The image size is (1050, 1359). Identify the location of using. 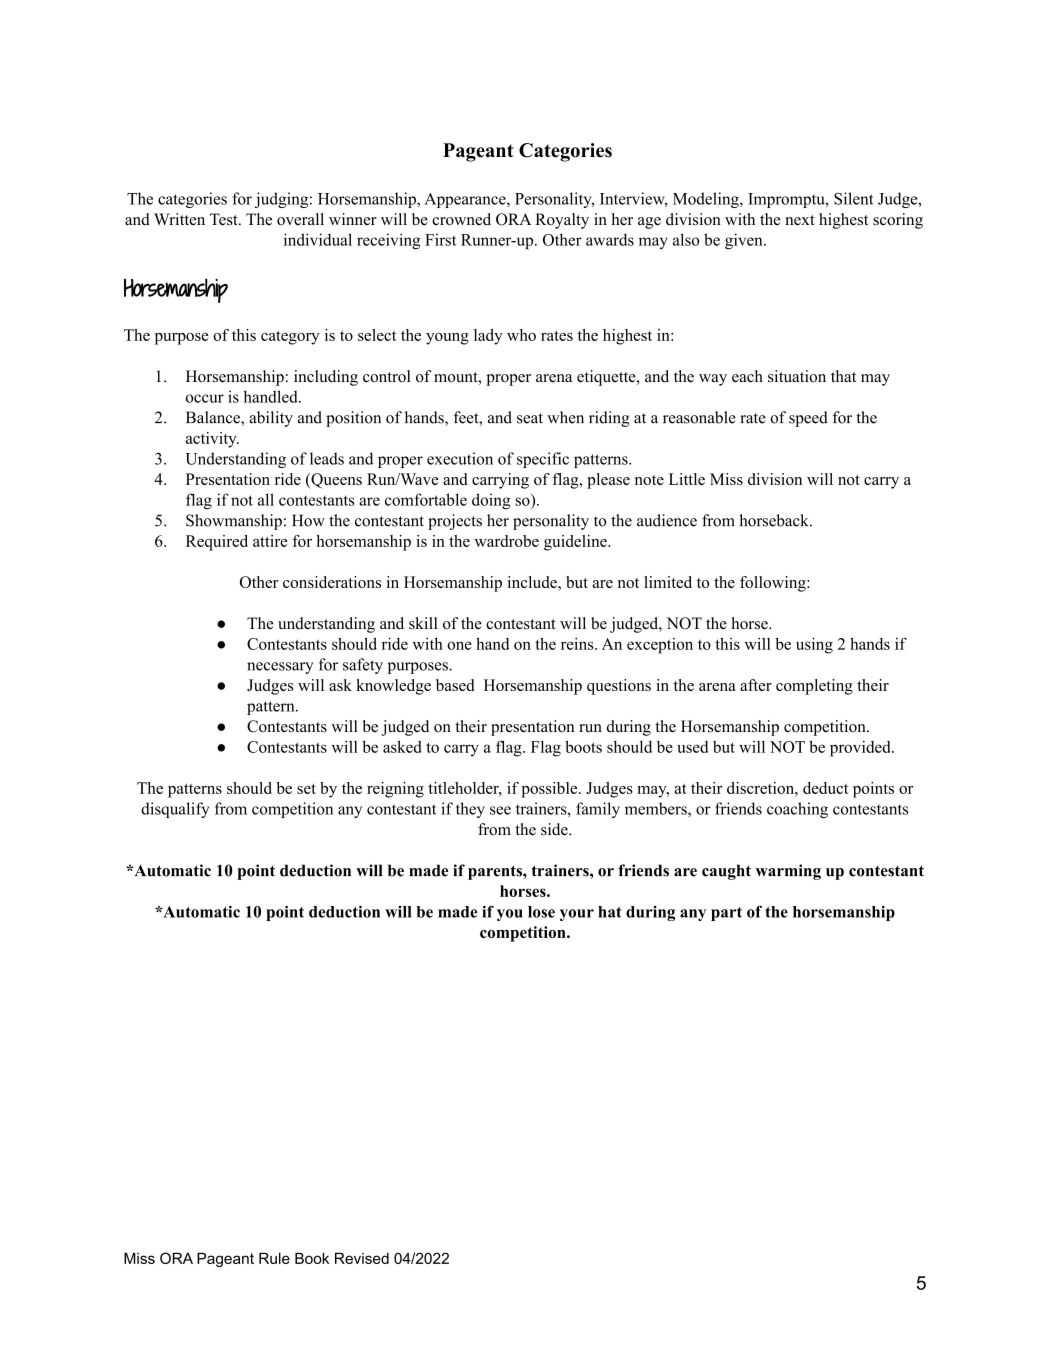
(814, 645).
